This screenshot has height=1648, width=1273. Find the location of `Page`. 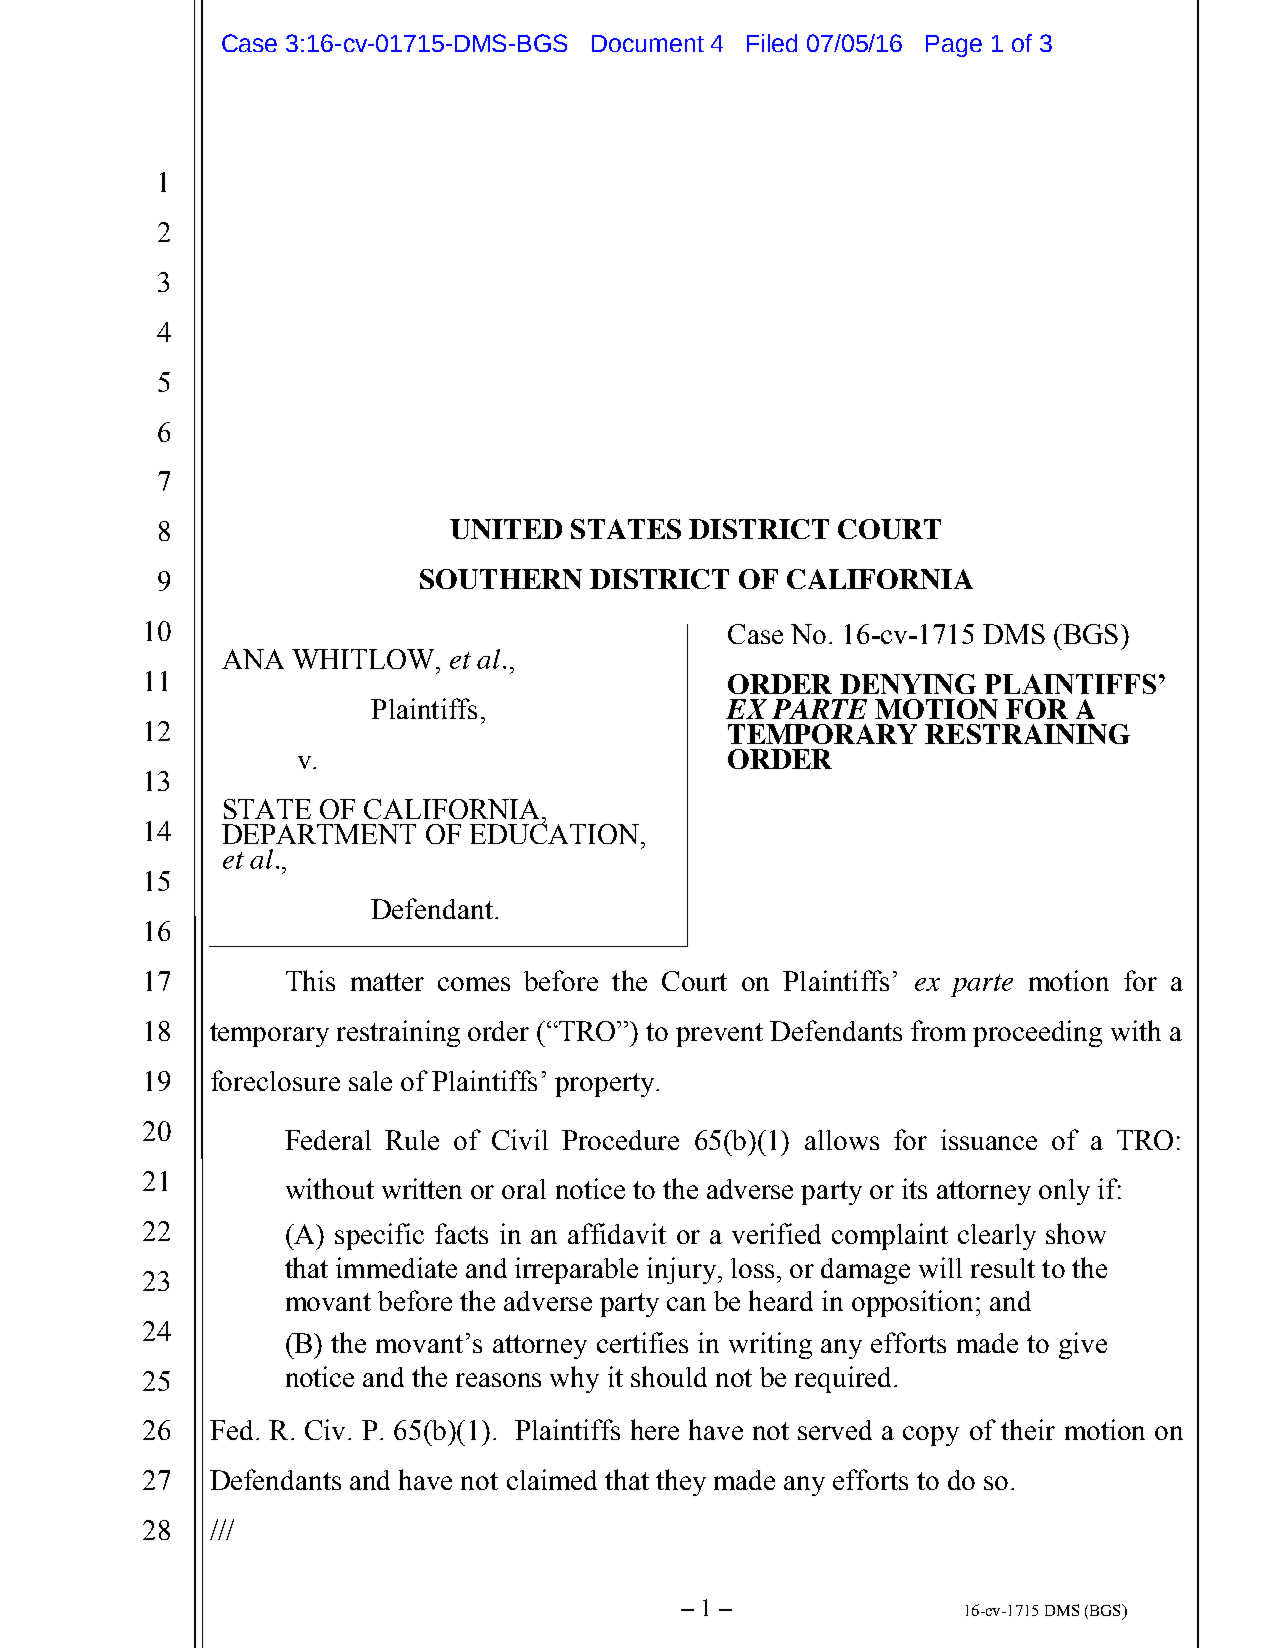

Page is located at coordinates (954, 46).
